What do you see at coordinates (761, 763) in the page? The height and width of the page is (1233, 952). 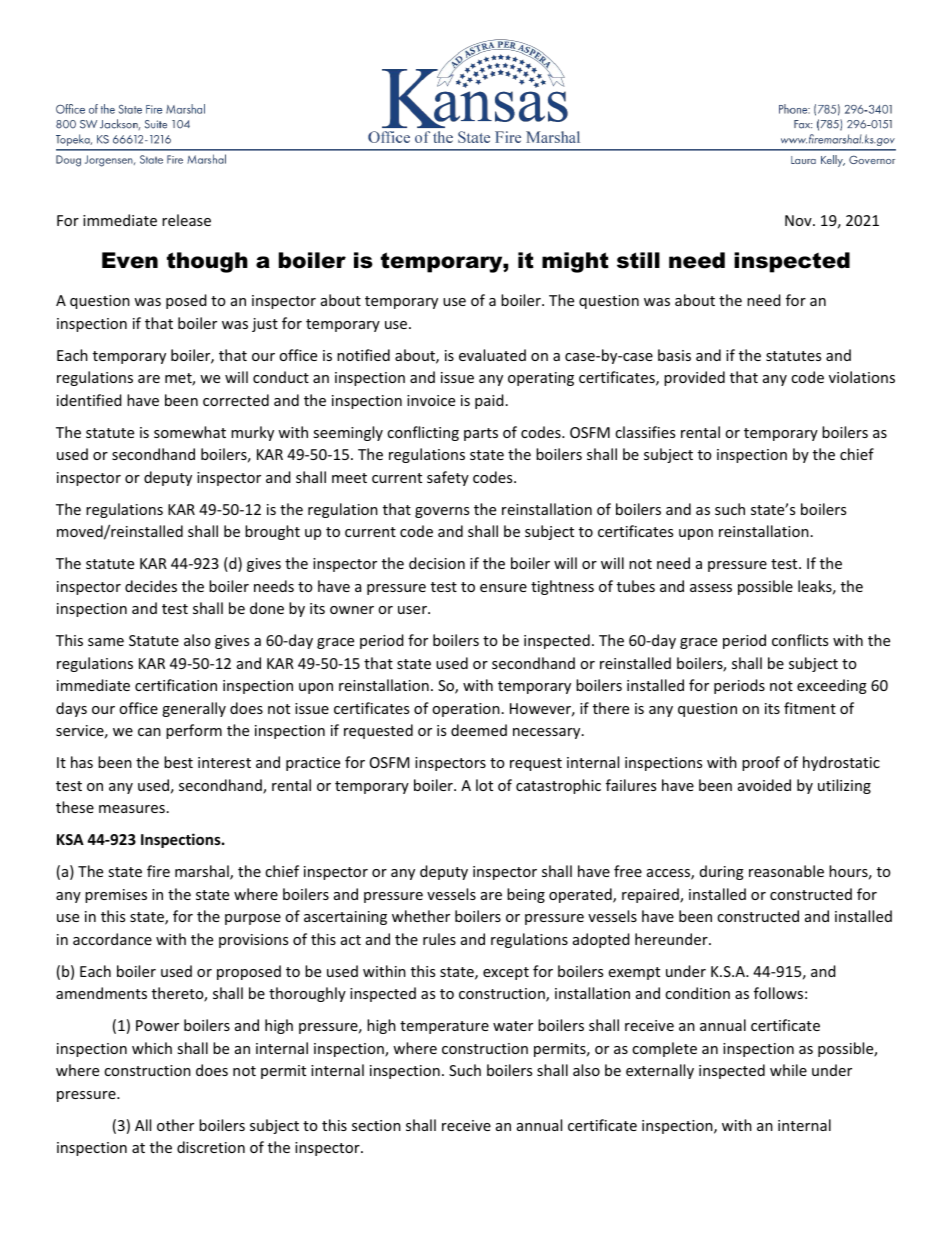 I see `proof` at bounding box center [761, 763].
